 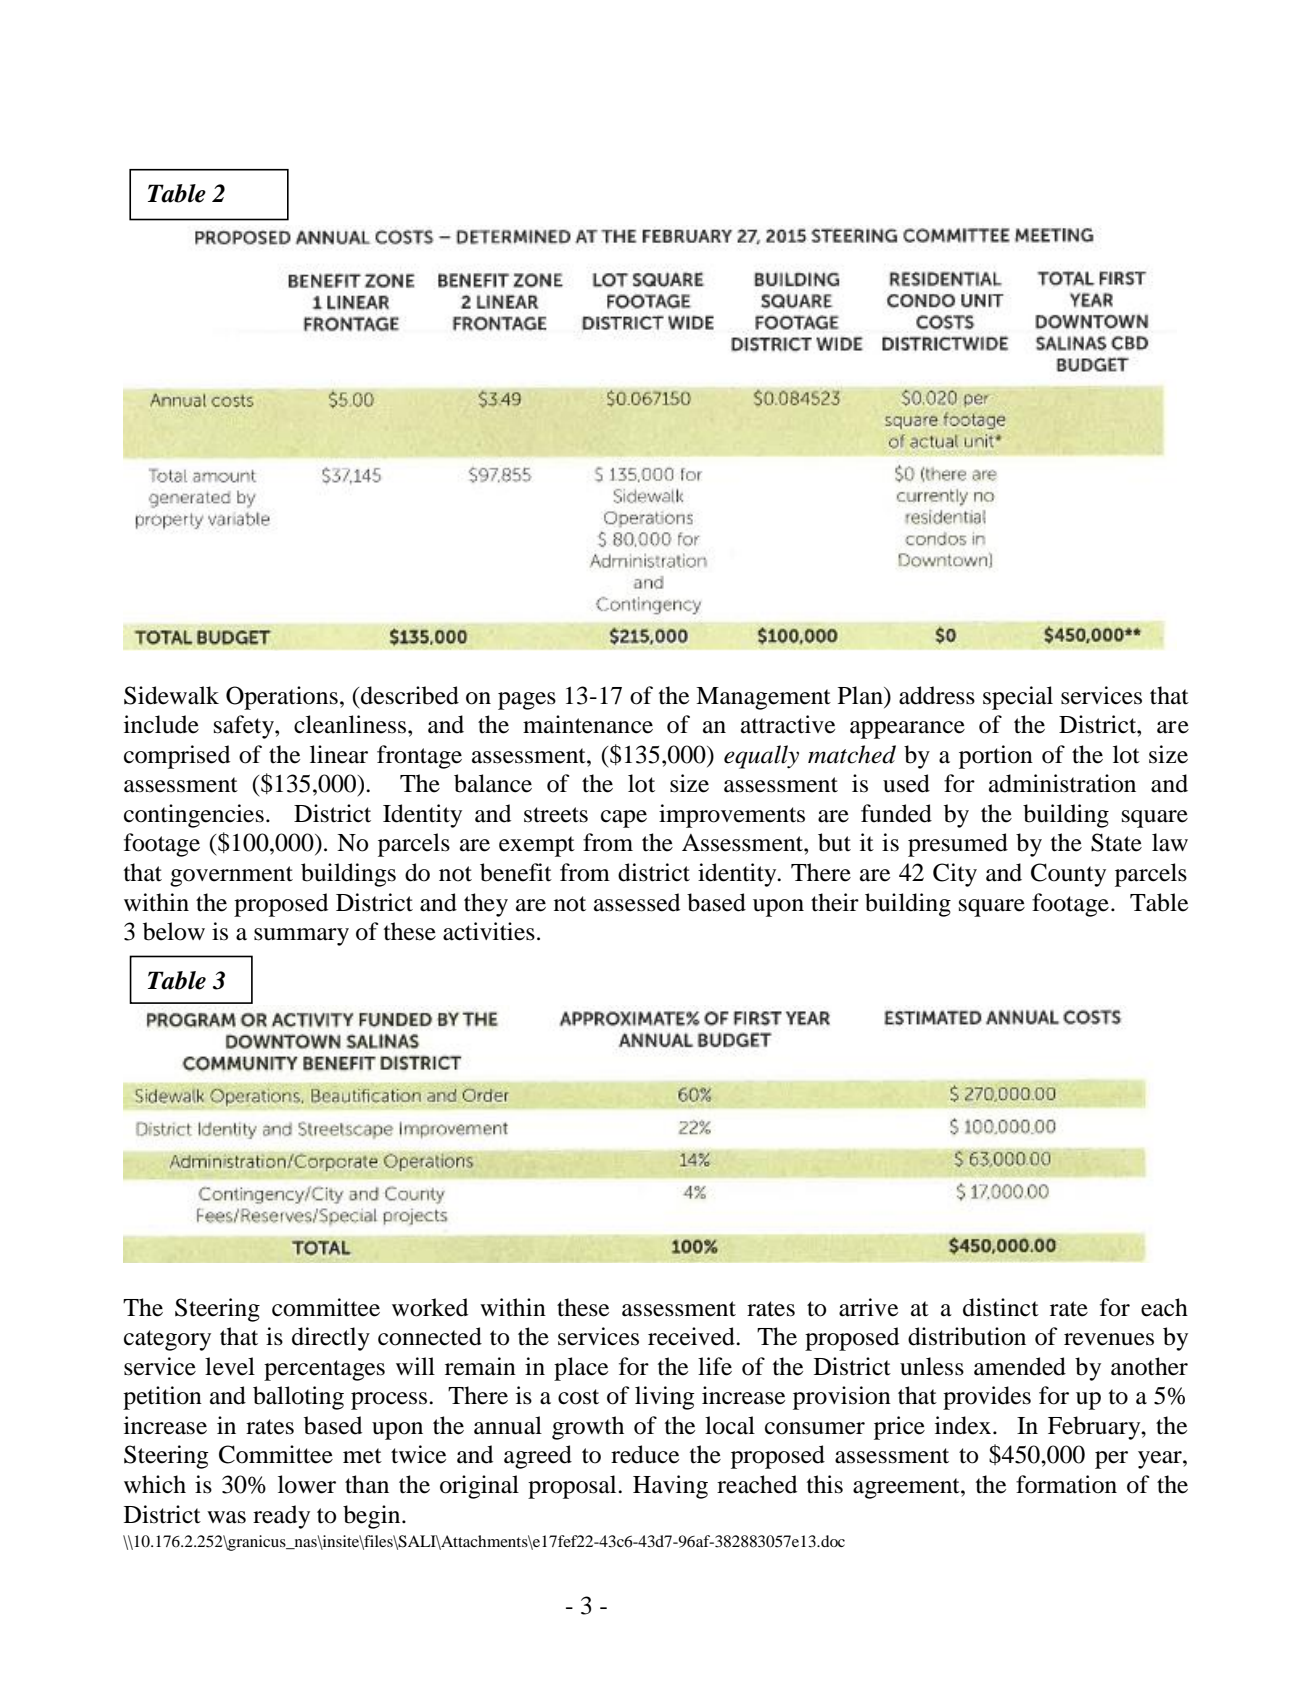 I want to click on directly, so click(x=331, y=1339).
